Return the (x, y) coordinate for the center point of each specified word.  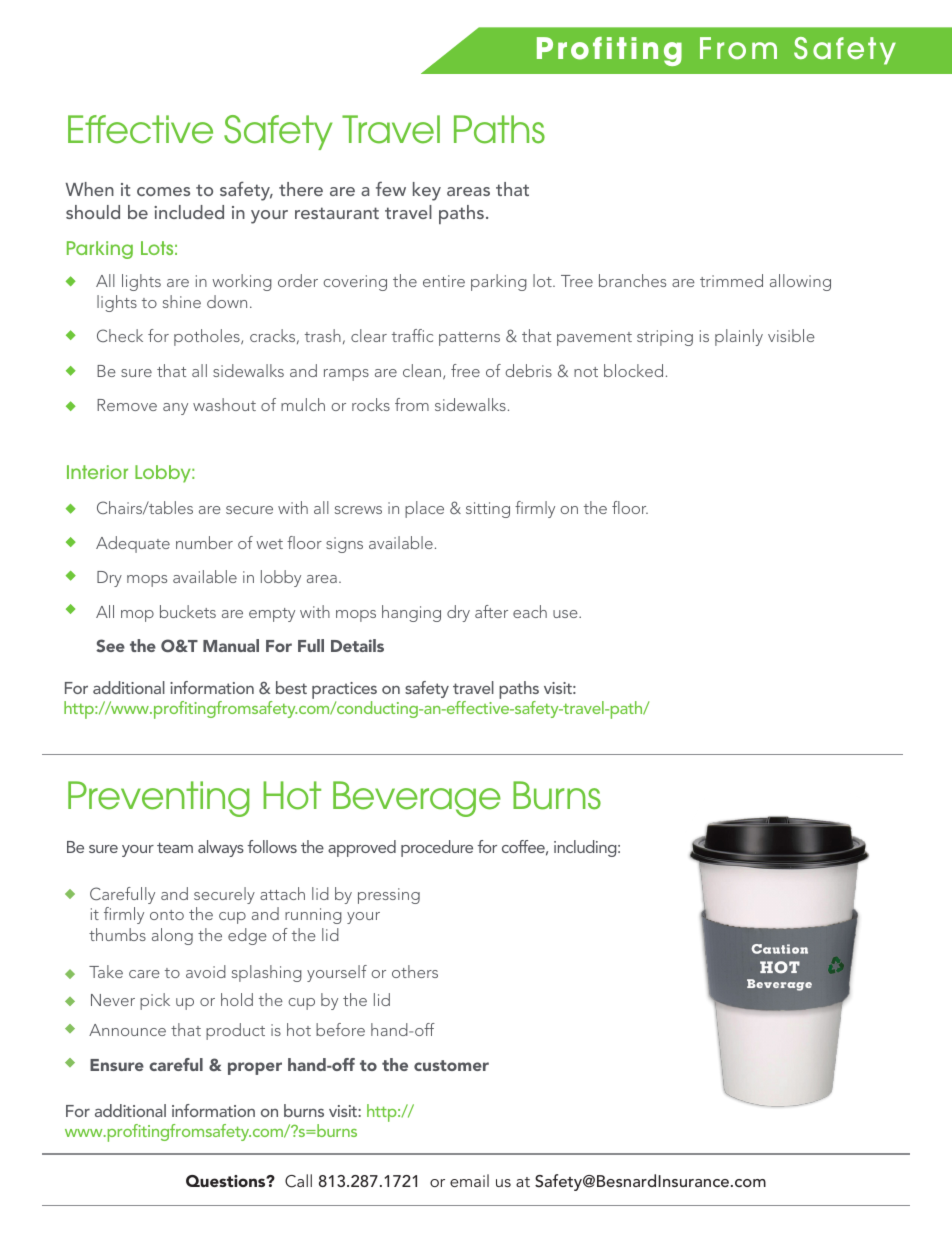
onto (167, 915)
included (189, 212)
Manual (231, 645)
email (469, 1180)
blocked (633, 370)
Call (298, 1181)
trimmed (731, 280)
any (175, 409)
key (427, 191)
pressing (389, 896)
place (424, 509)
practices (344, 692)
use (566, 614)
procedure (437, 848)
